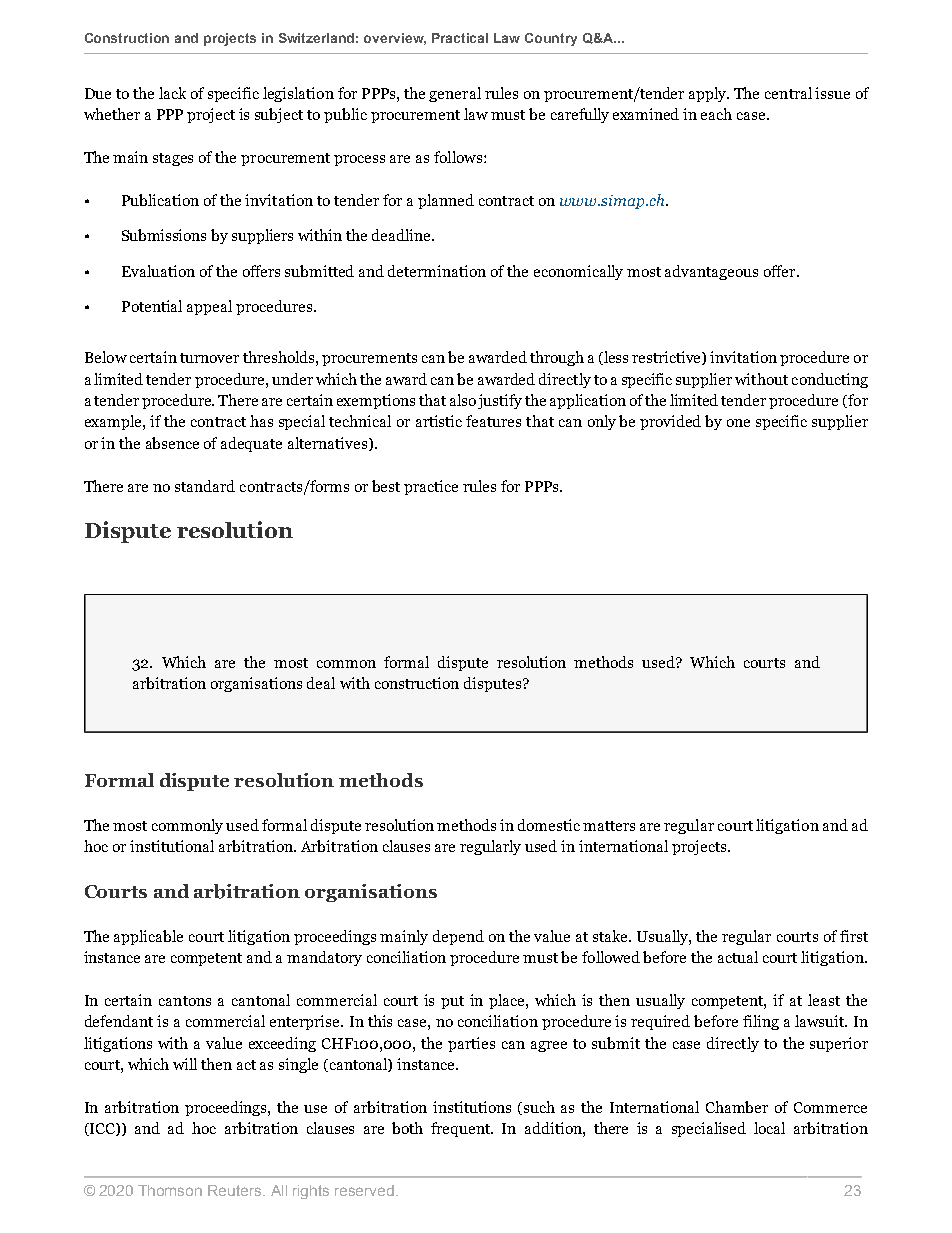 The image size is (952, 1233). What do you see at coordinates (788, 93) in the image?
I see `central` at bounding box center [788, 93].
